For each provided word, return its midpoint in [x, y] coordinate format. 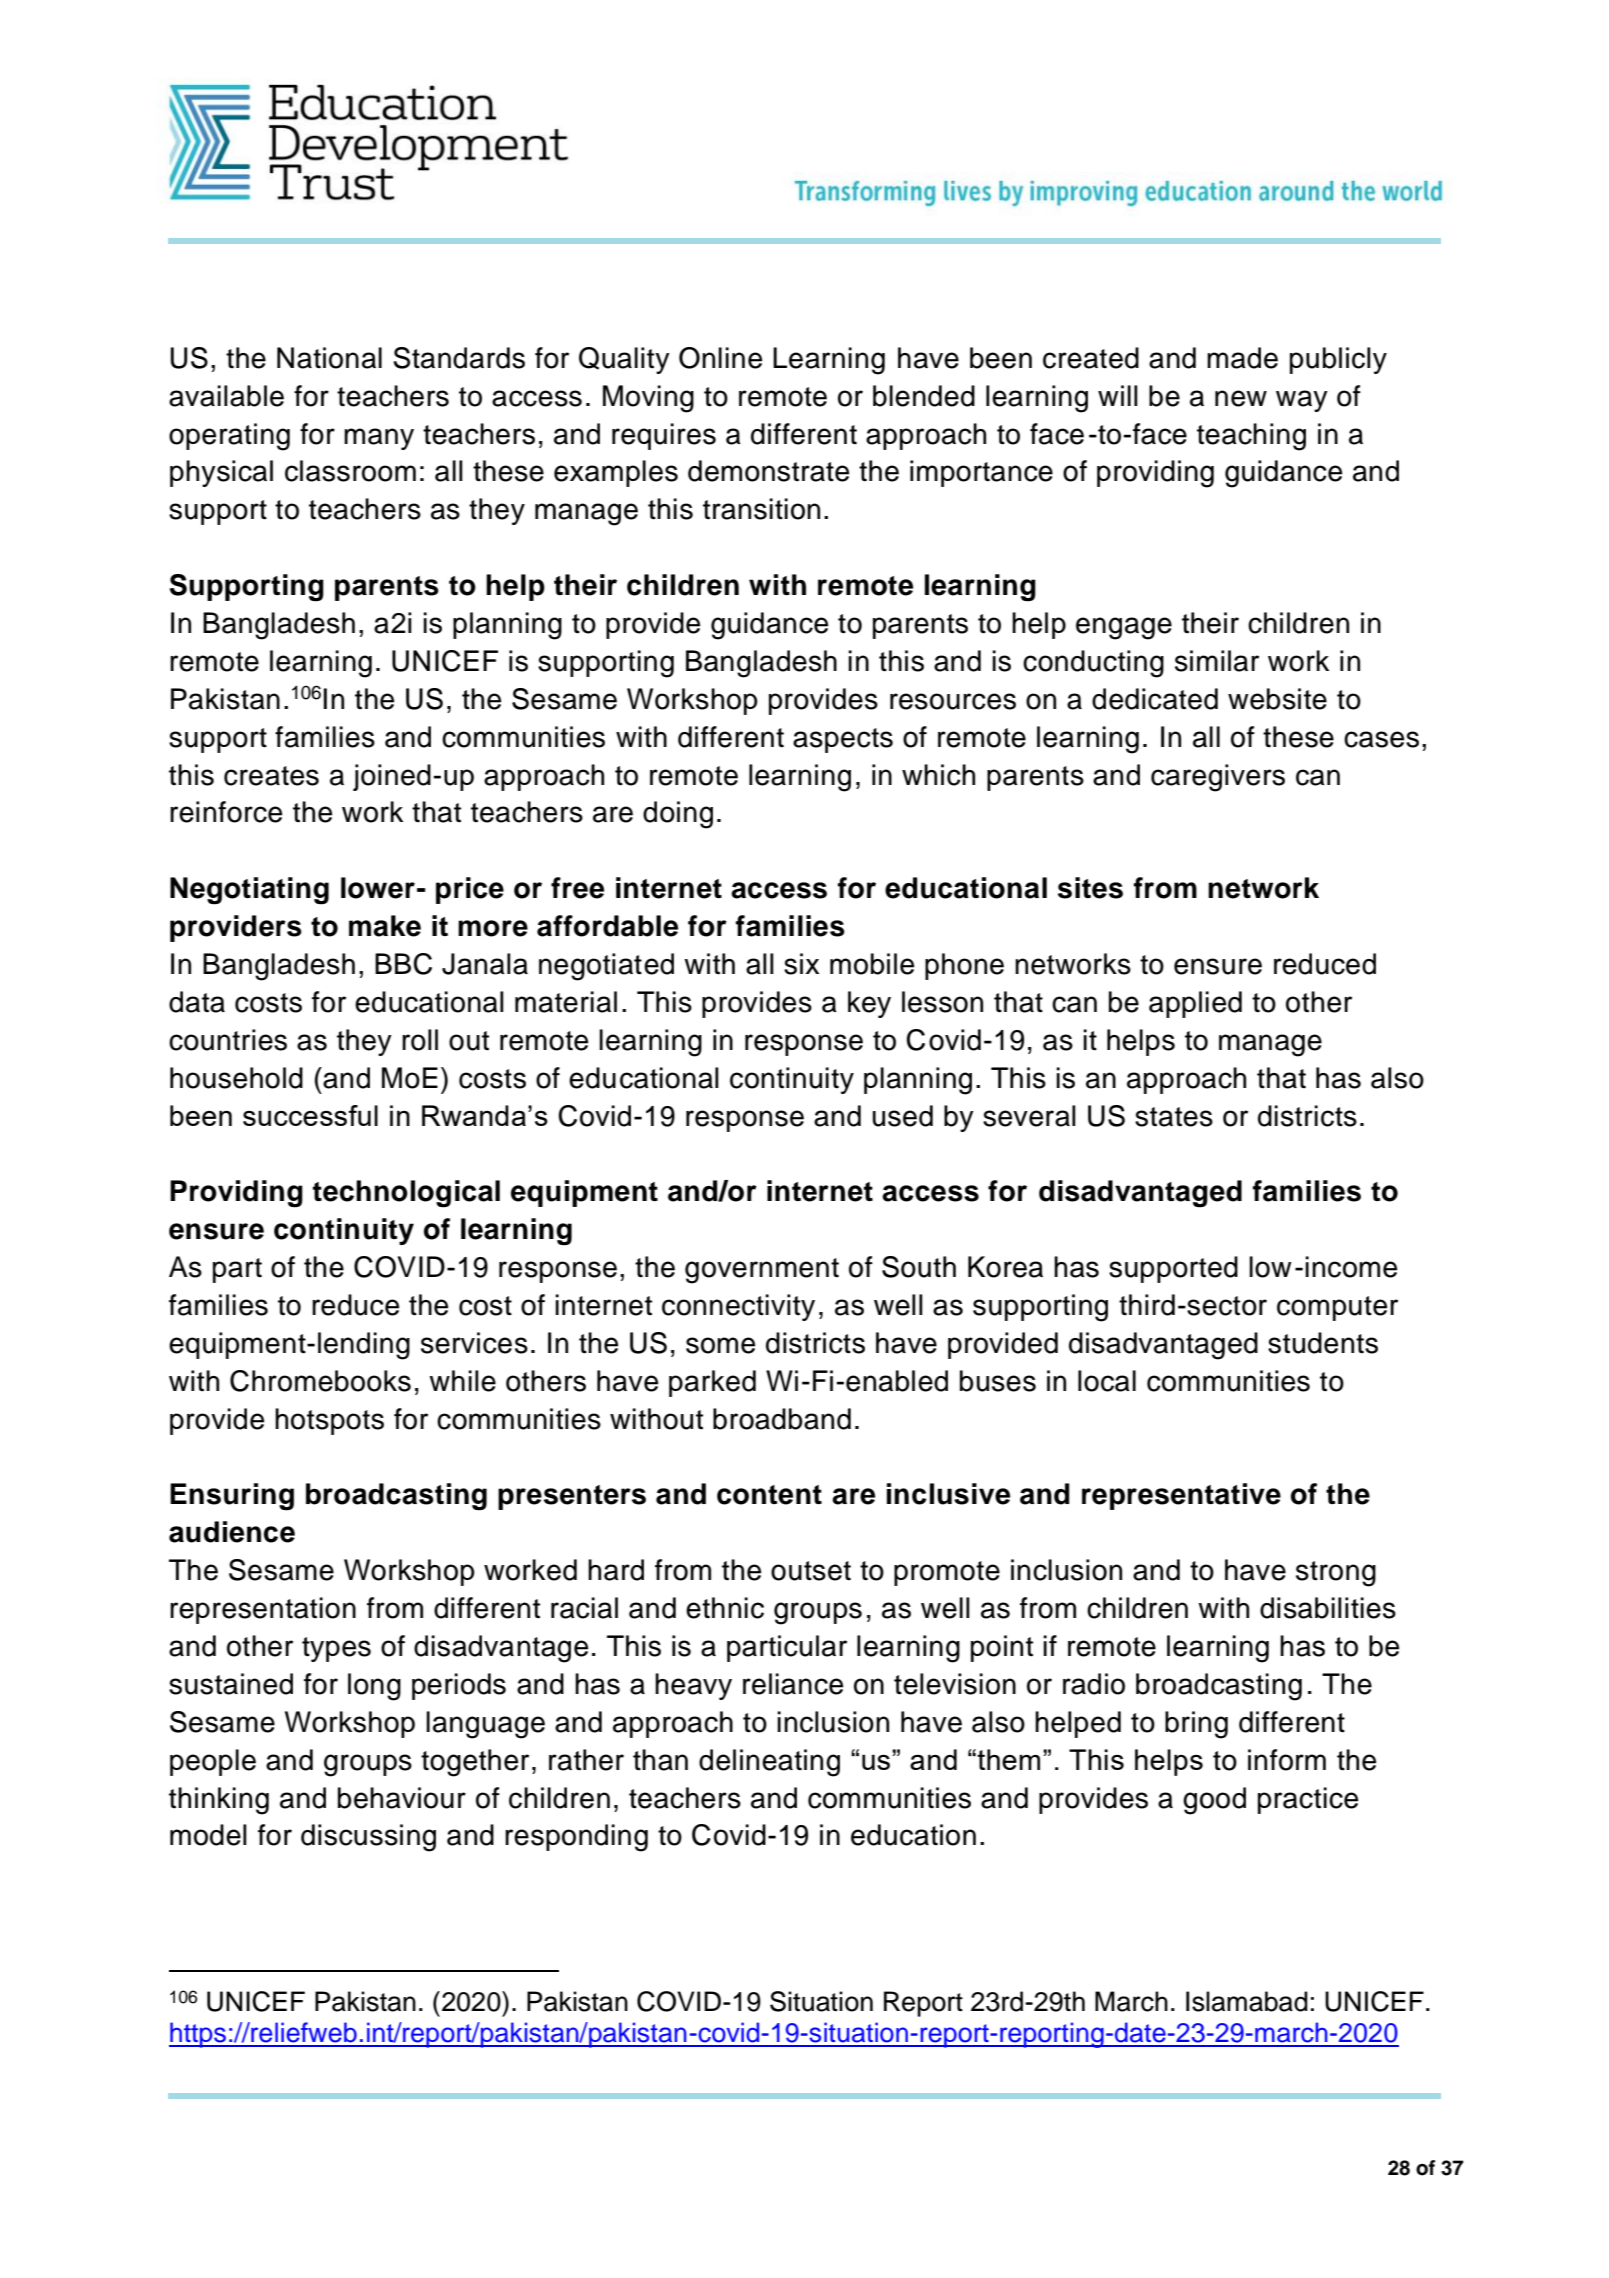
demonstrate [768, 471]
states [1174, 1117]
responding [576, 1838]
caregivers [1218, 778]
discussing [368, 1838]
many [379, 439]
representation [263, 1610]
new [1241, 398]
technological [406, 1194]
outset [811, 1571]
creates [271, 776]
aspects [843, 740]
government [762, 1271]
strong [1336, 1574]
